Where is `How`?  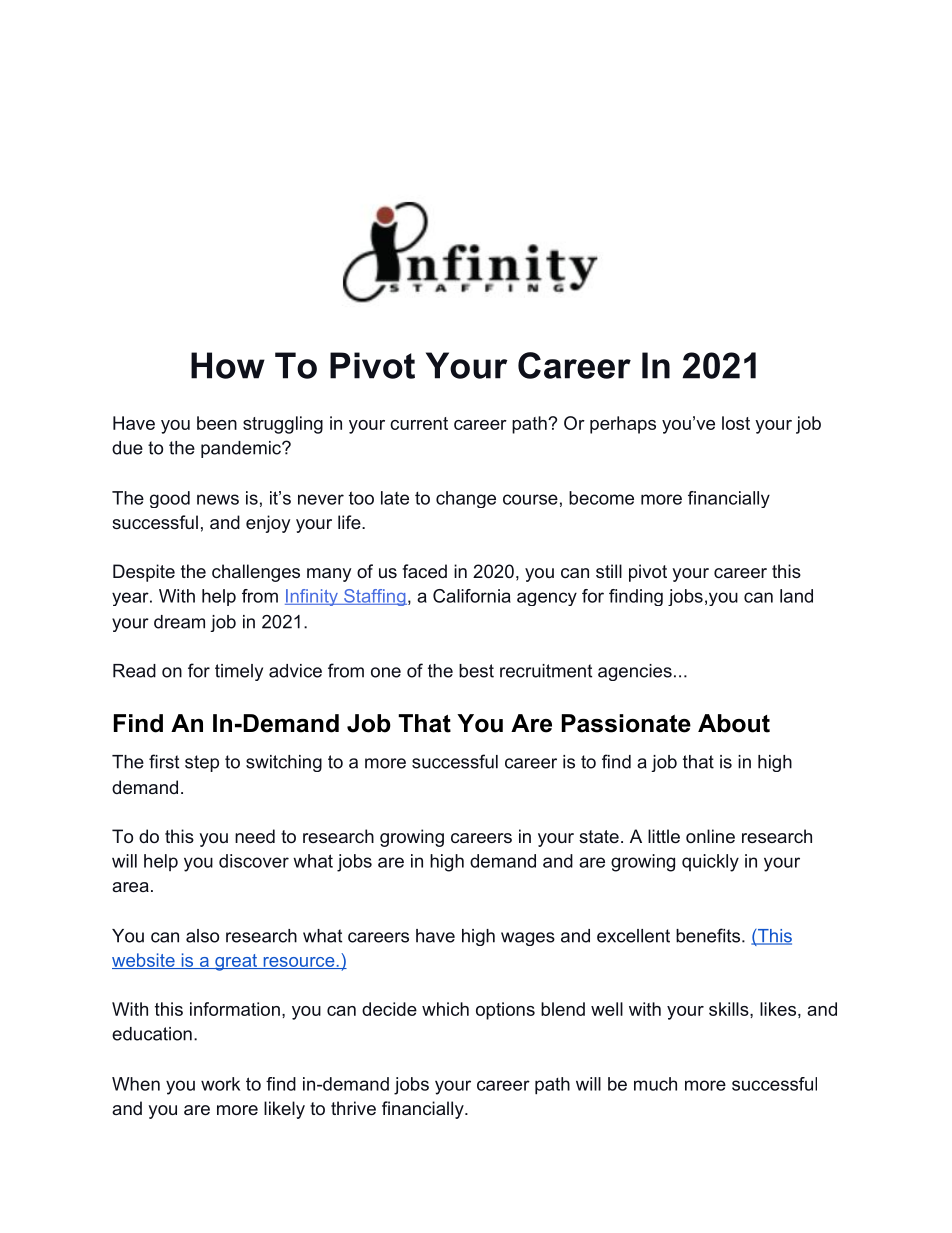 How is located at coordinates (228, 365).
